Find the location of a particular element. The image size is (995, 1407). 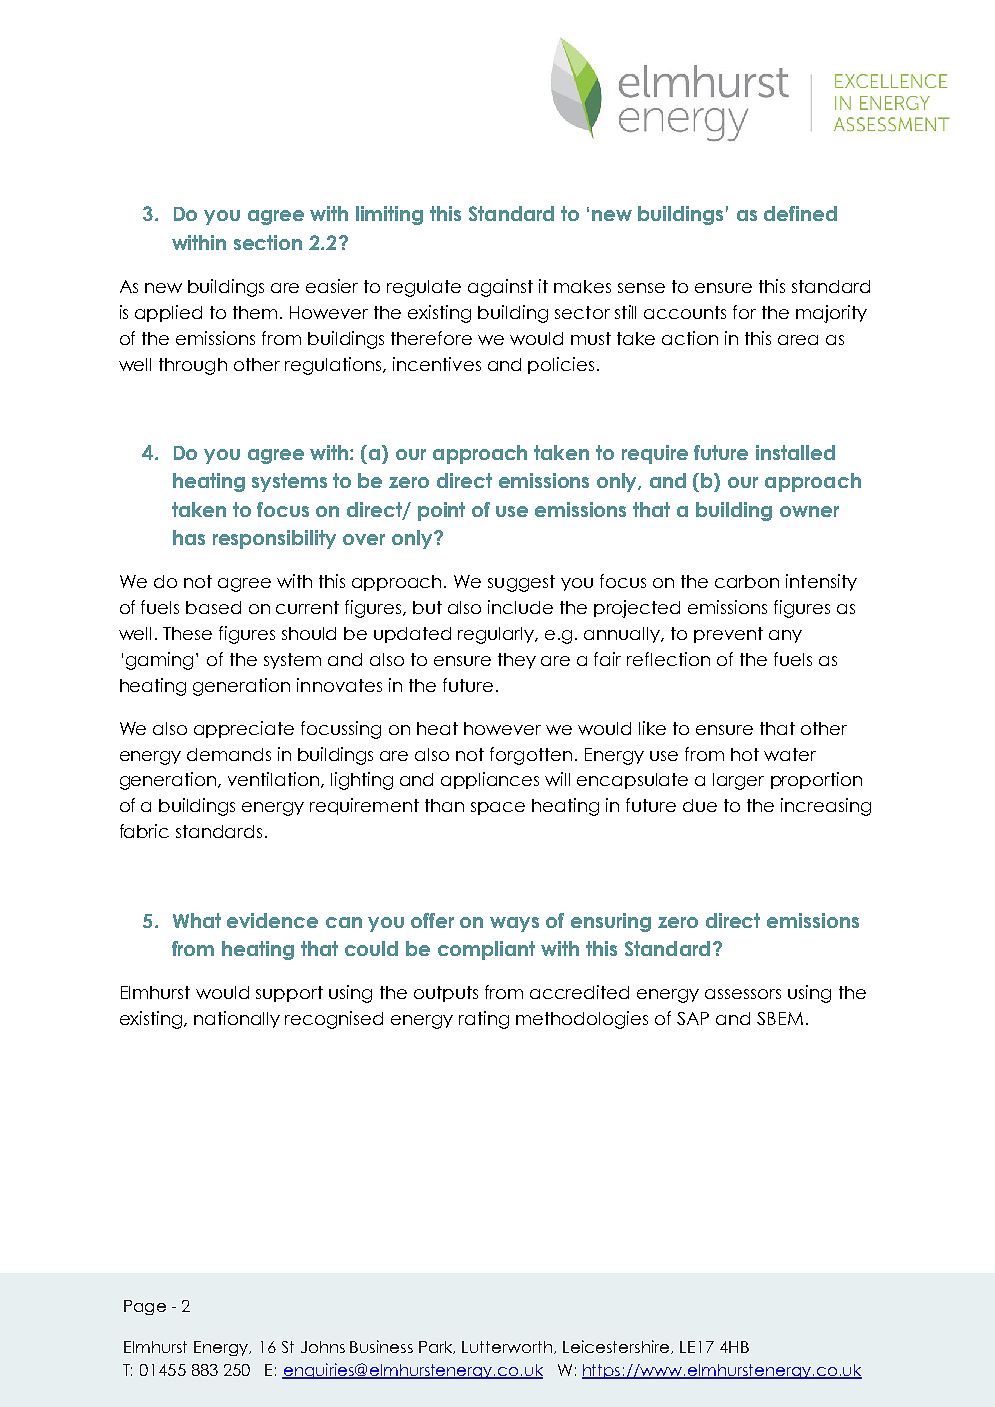

nationally is located at coordinates (237, 1019).
